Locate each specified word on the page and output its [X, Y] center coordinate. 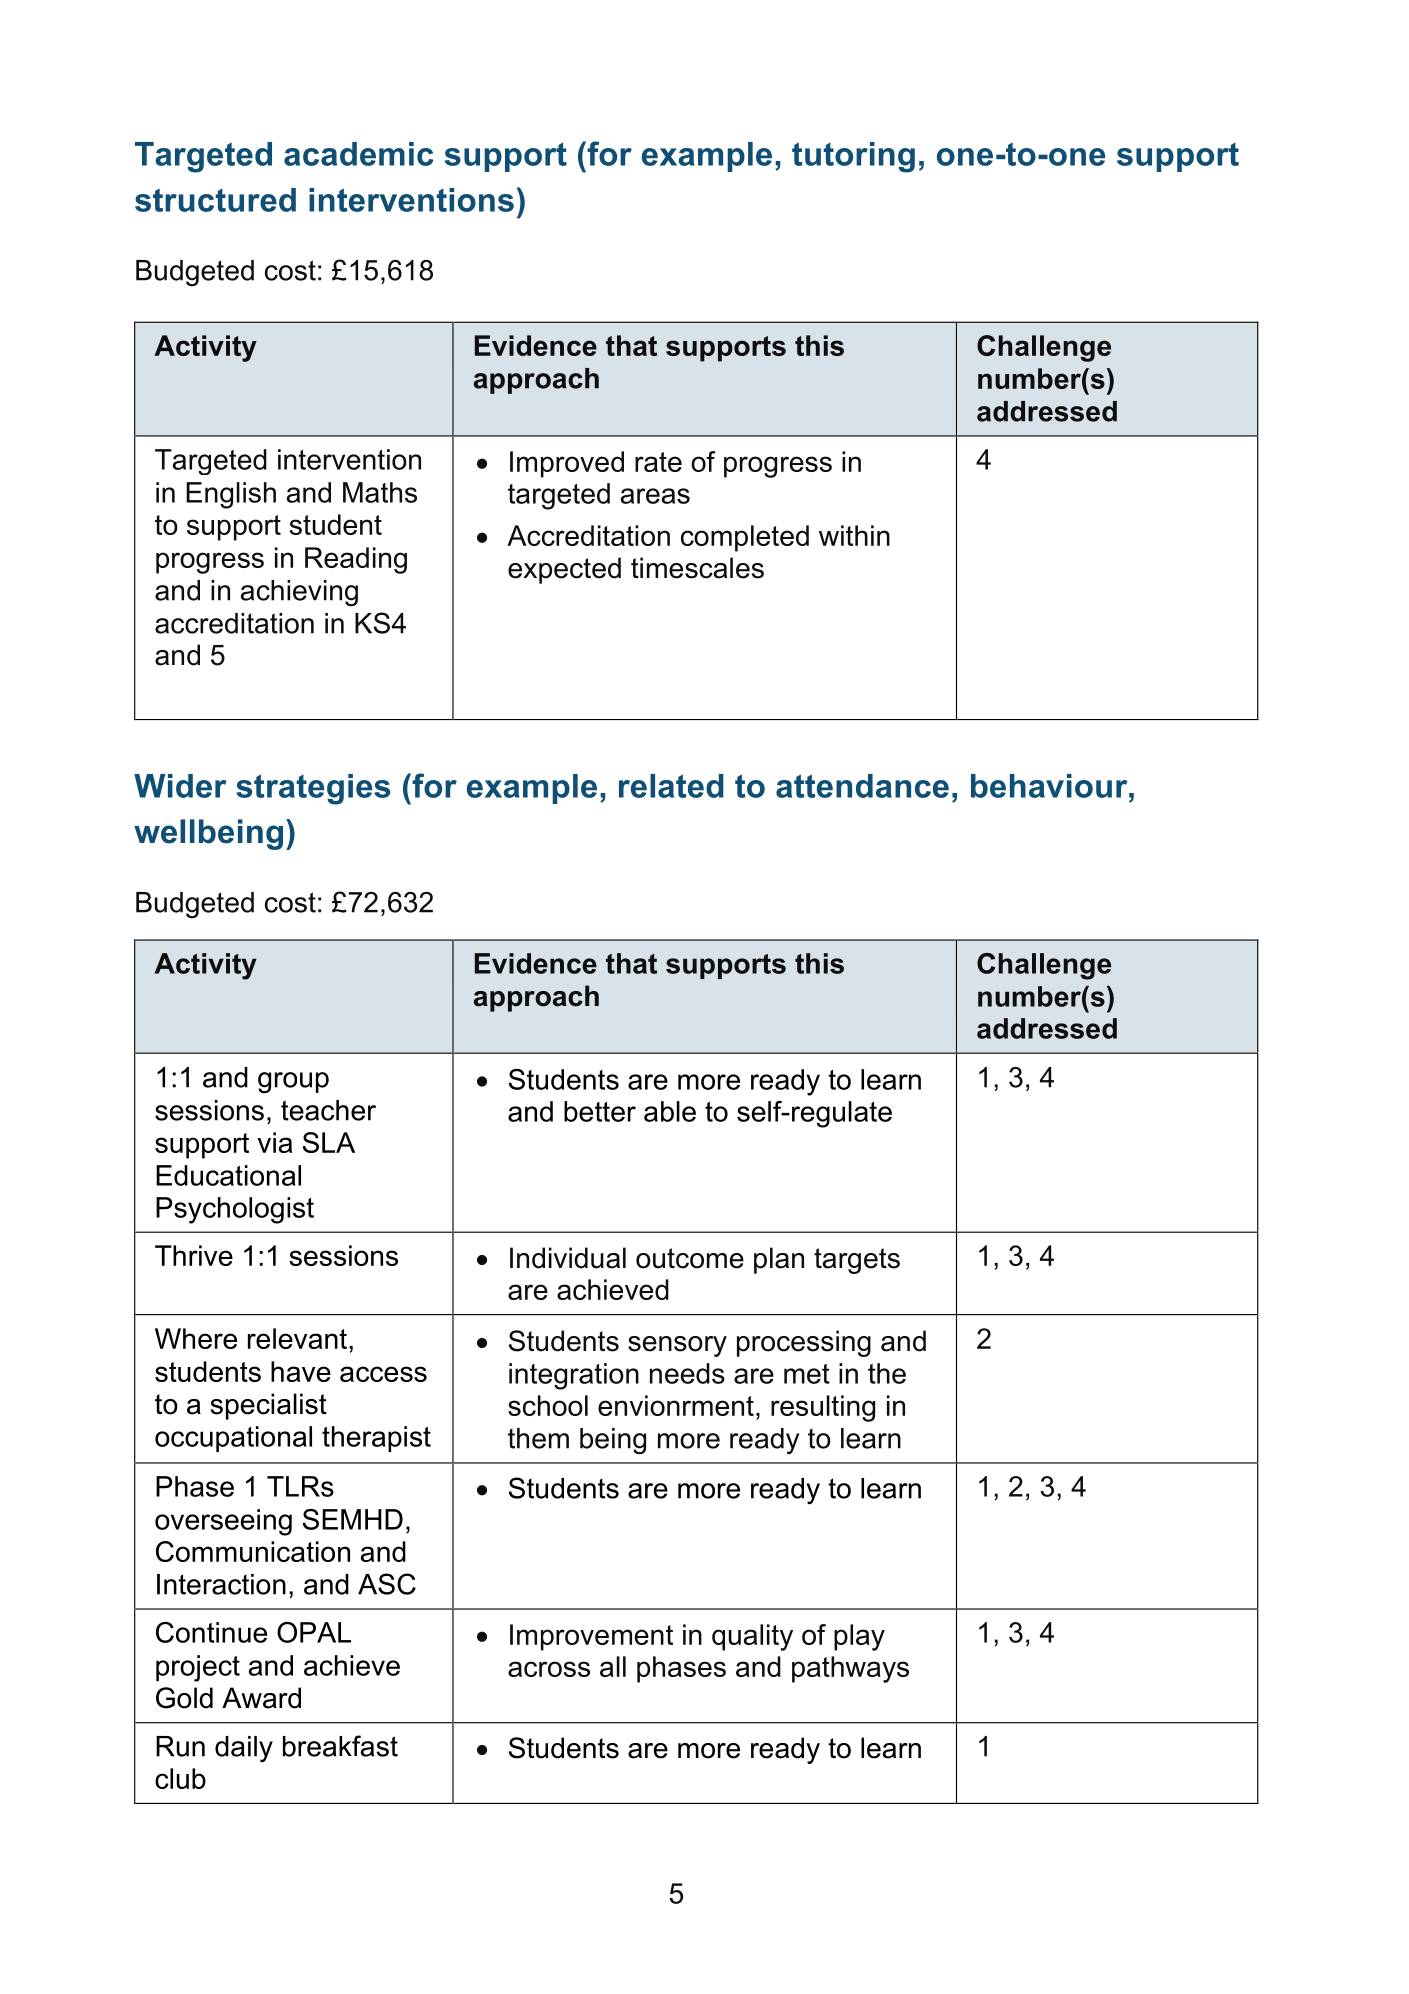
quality [752, 1637]
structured [215, 200]
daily [244, 1749]
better [600, 1111]
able [670, 1111]
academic [359, 154]
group [293, 1083]
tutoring [853, 157]
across [549, 1669]
